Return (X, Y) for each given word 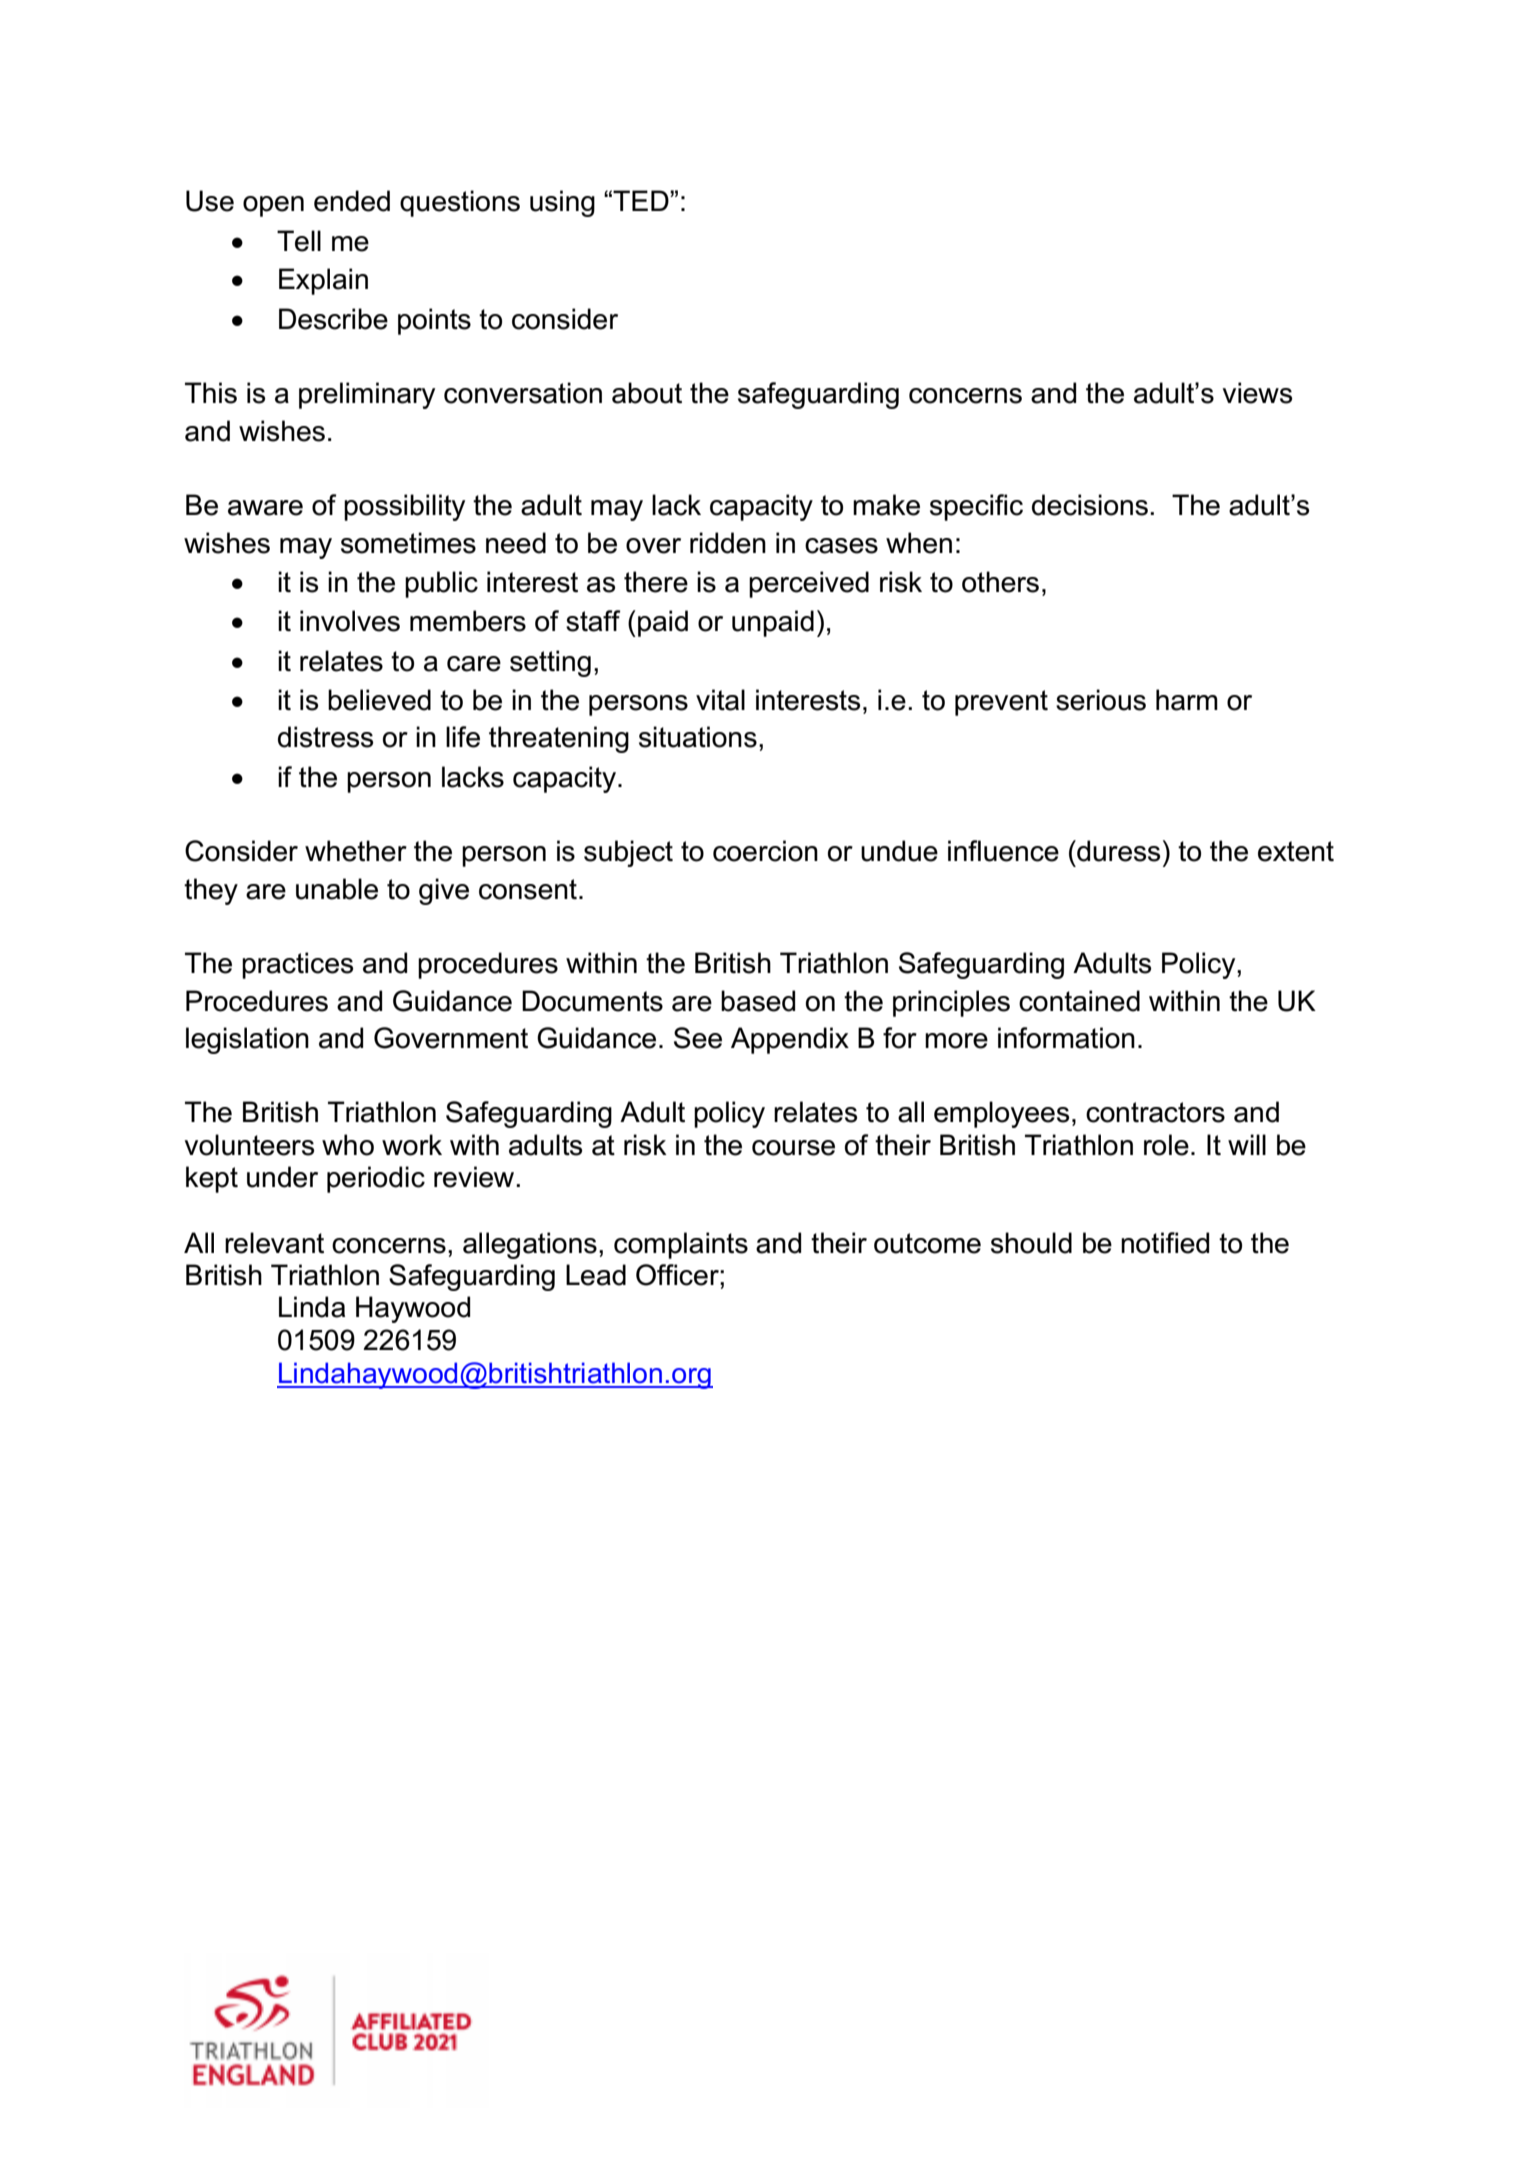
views (1257, 393)
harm (1187, 700)
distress (325, 737)
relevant (274, 1243)
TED (642, 200)
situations (698, 737)
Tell (299, 241)
